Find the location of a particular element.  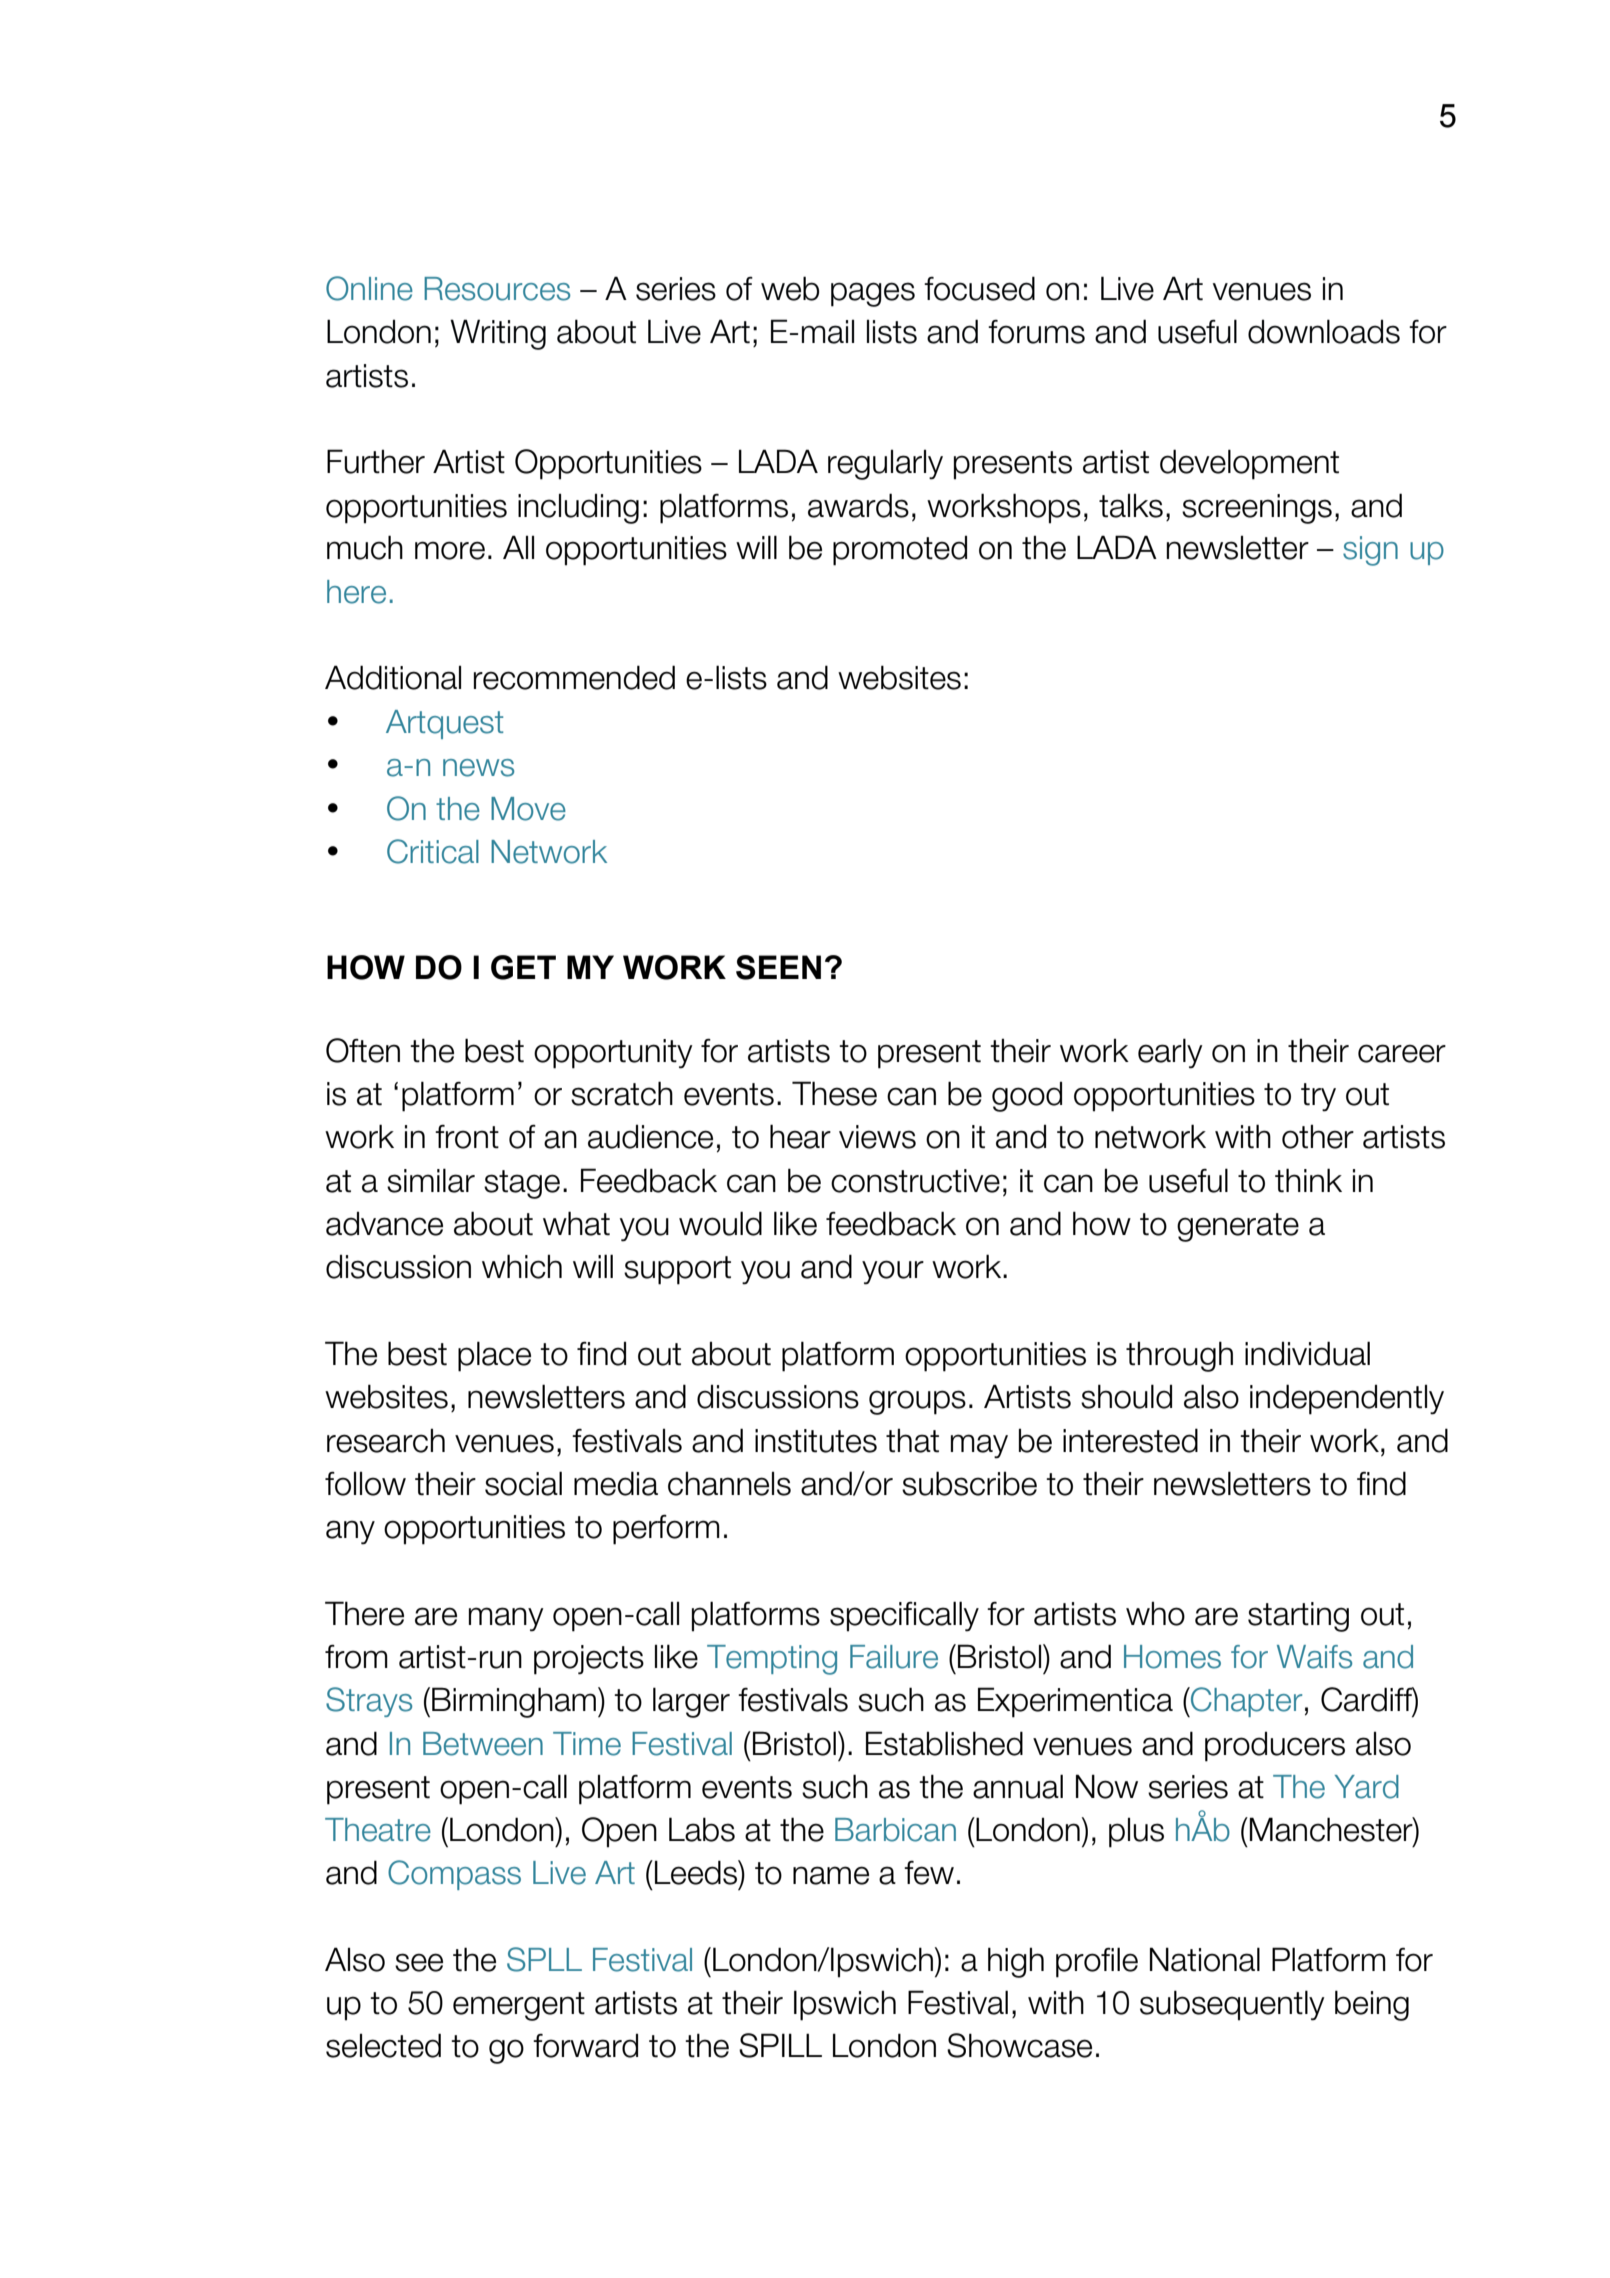

subsequently is located at coordinates (1232, 2005).
